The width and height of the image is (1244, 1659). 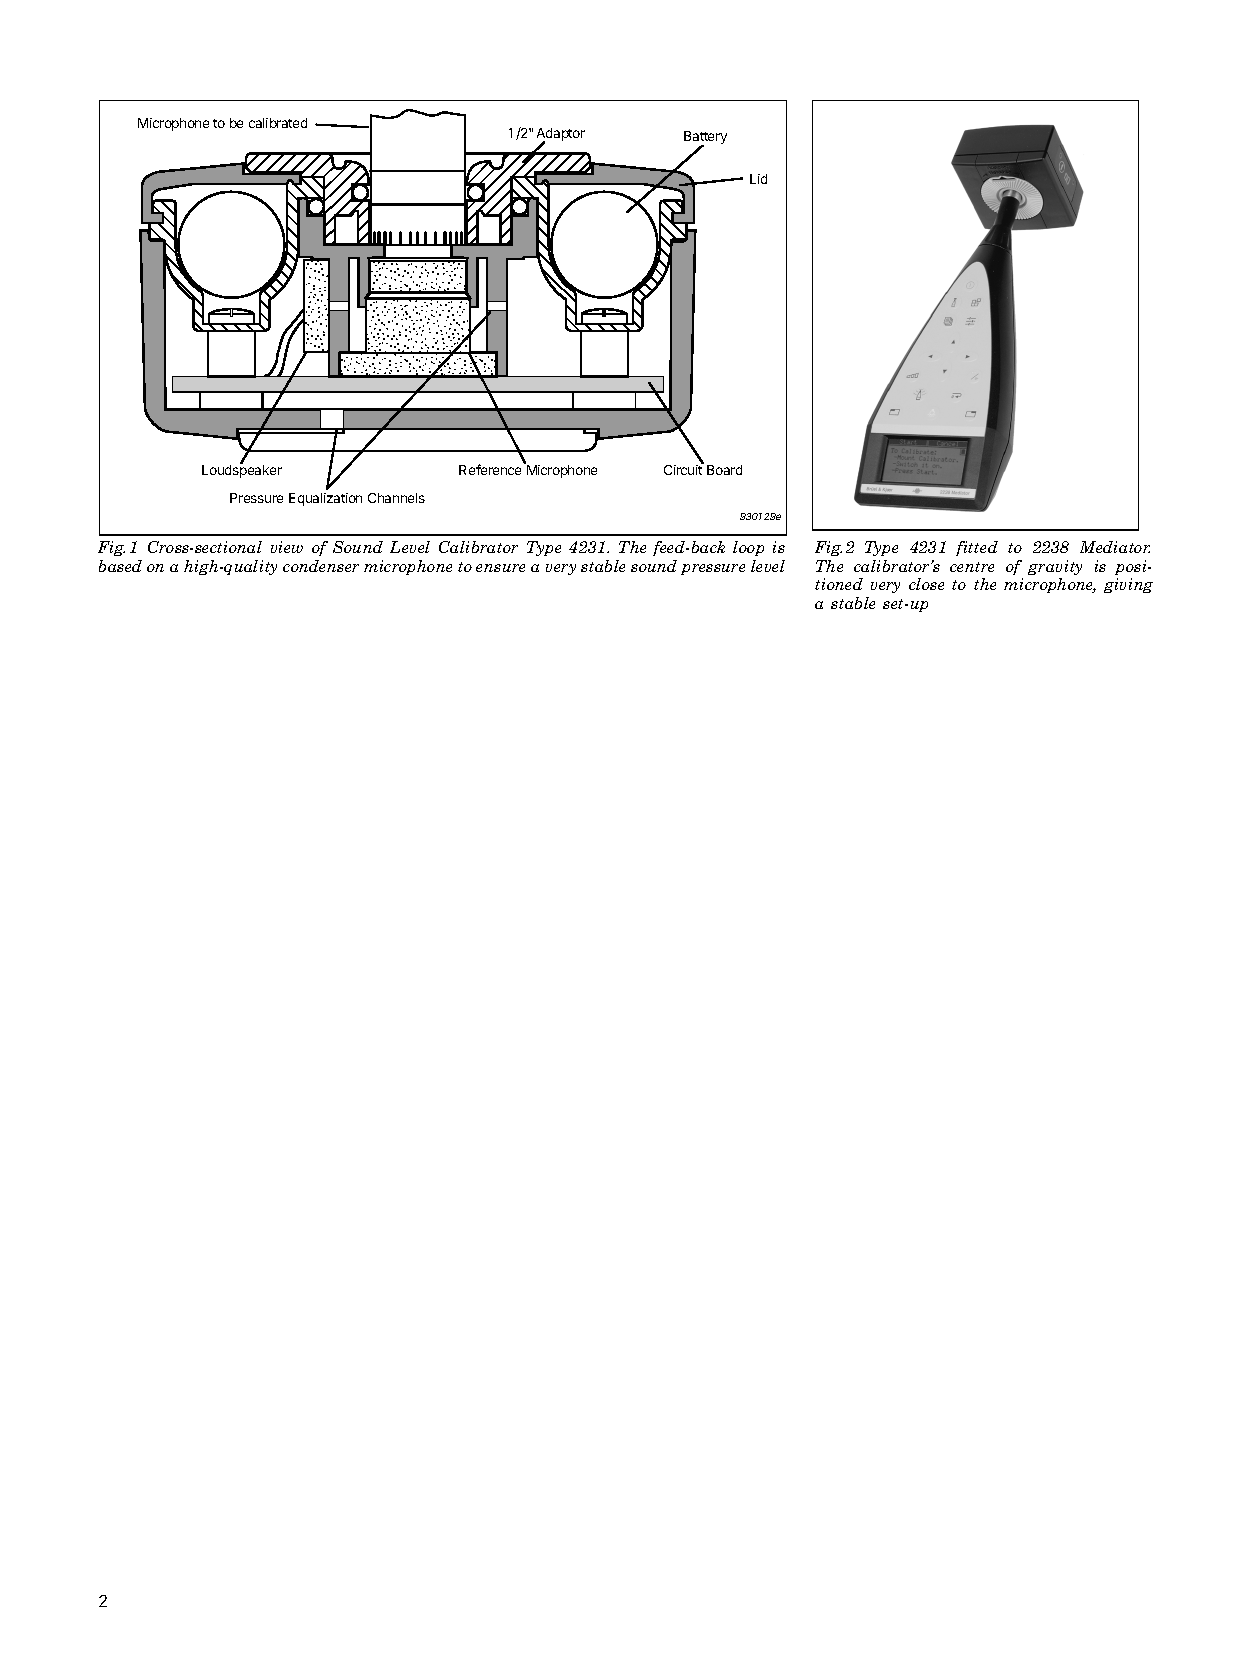 What do you see at coordinates (490, 469) in the image?
I see `Reference` at bounding box center [490, 469].
